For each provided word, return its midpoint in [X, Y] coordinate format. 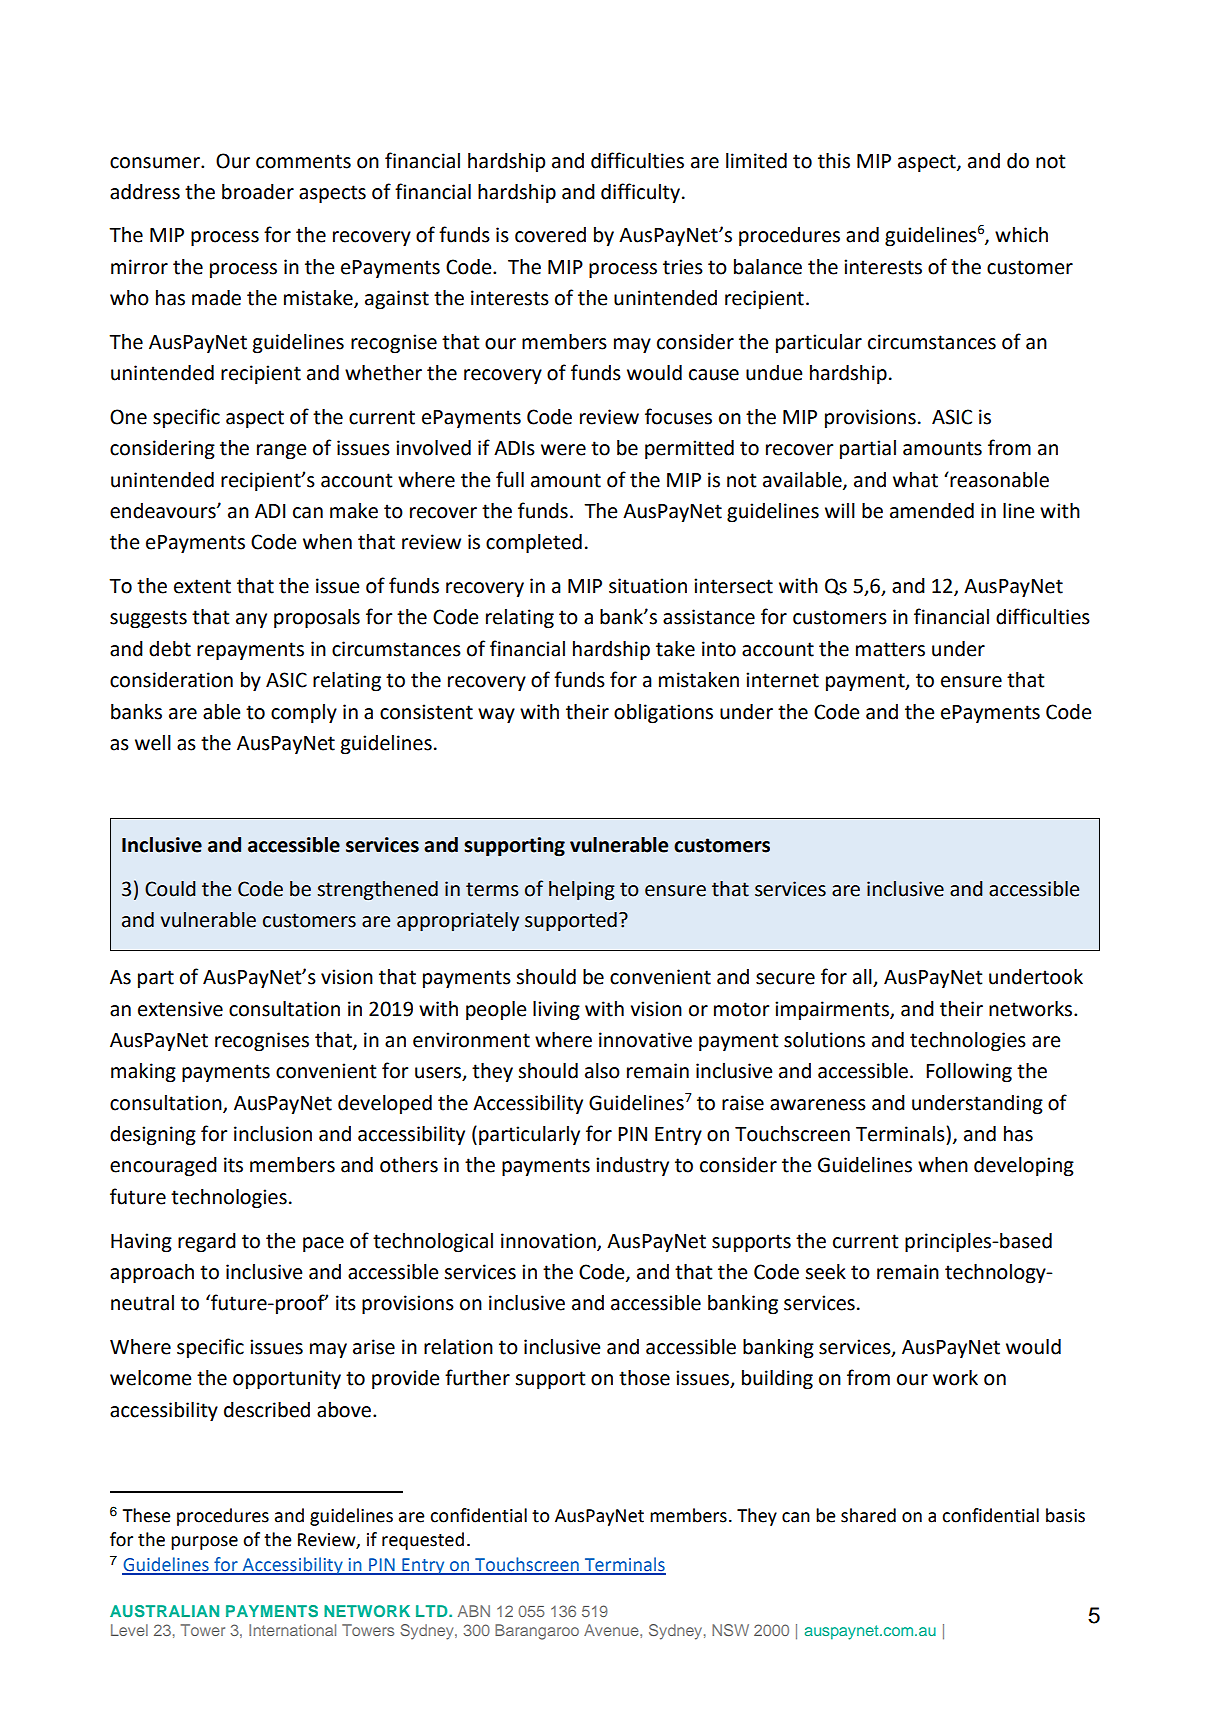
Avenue [612, 1630]
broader [258, 192]
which [1021, 235]
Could [170, 889]
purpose [204, 1543]
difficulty [640, 193]
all [863, 978]
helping [582, 891]
